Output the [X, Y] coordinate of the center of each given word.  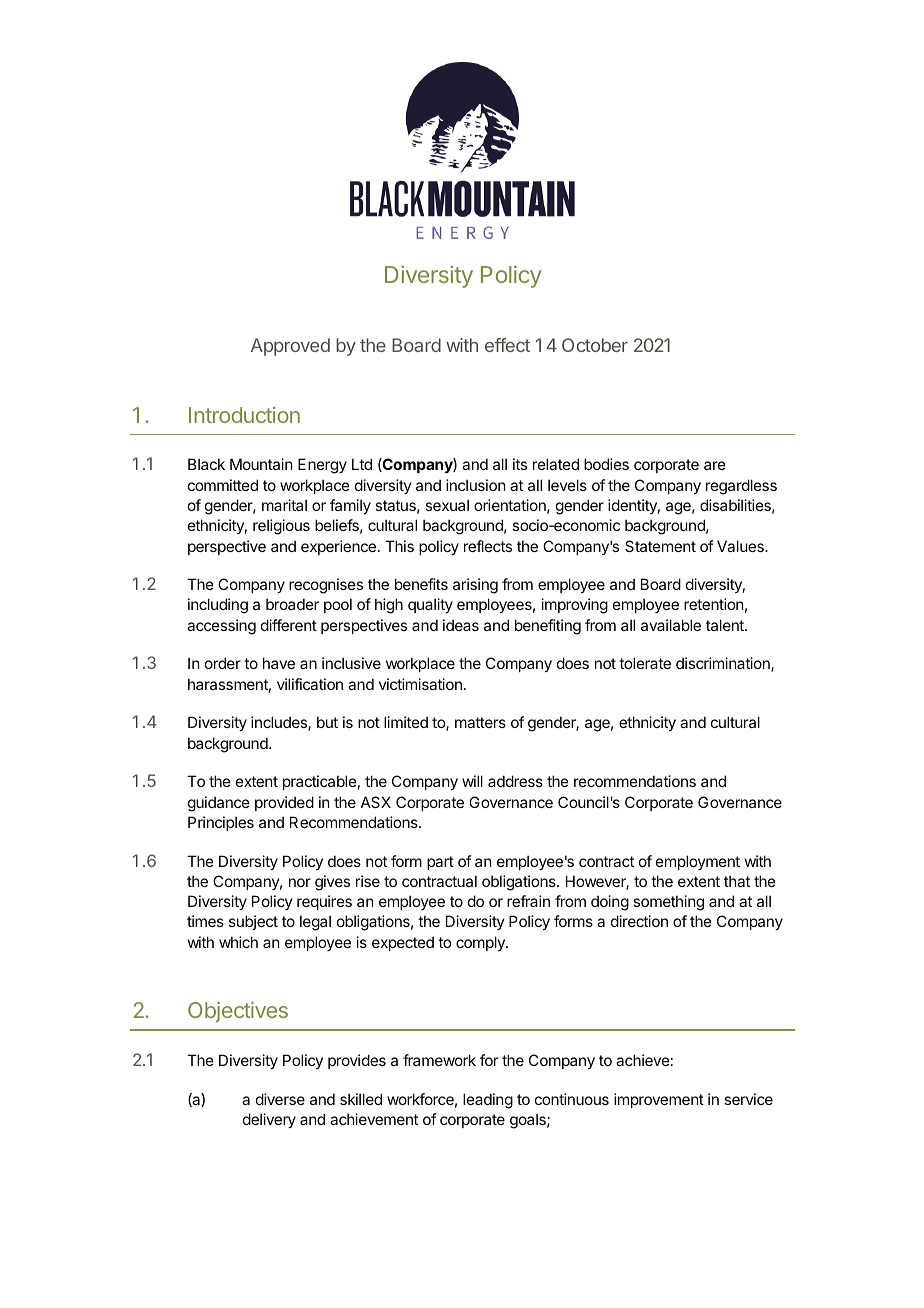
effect [507, 345]
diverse [280, 1099]
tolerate [645, 663]
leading [488, 1101]
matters [480, 722]
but [327, 722]
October [595, 345]
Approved [290, 347]
